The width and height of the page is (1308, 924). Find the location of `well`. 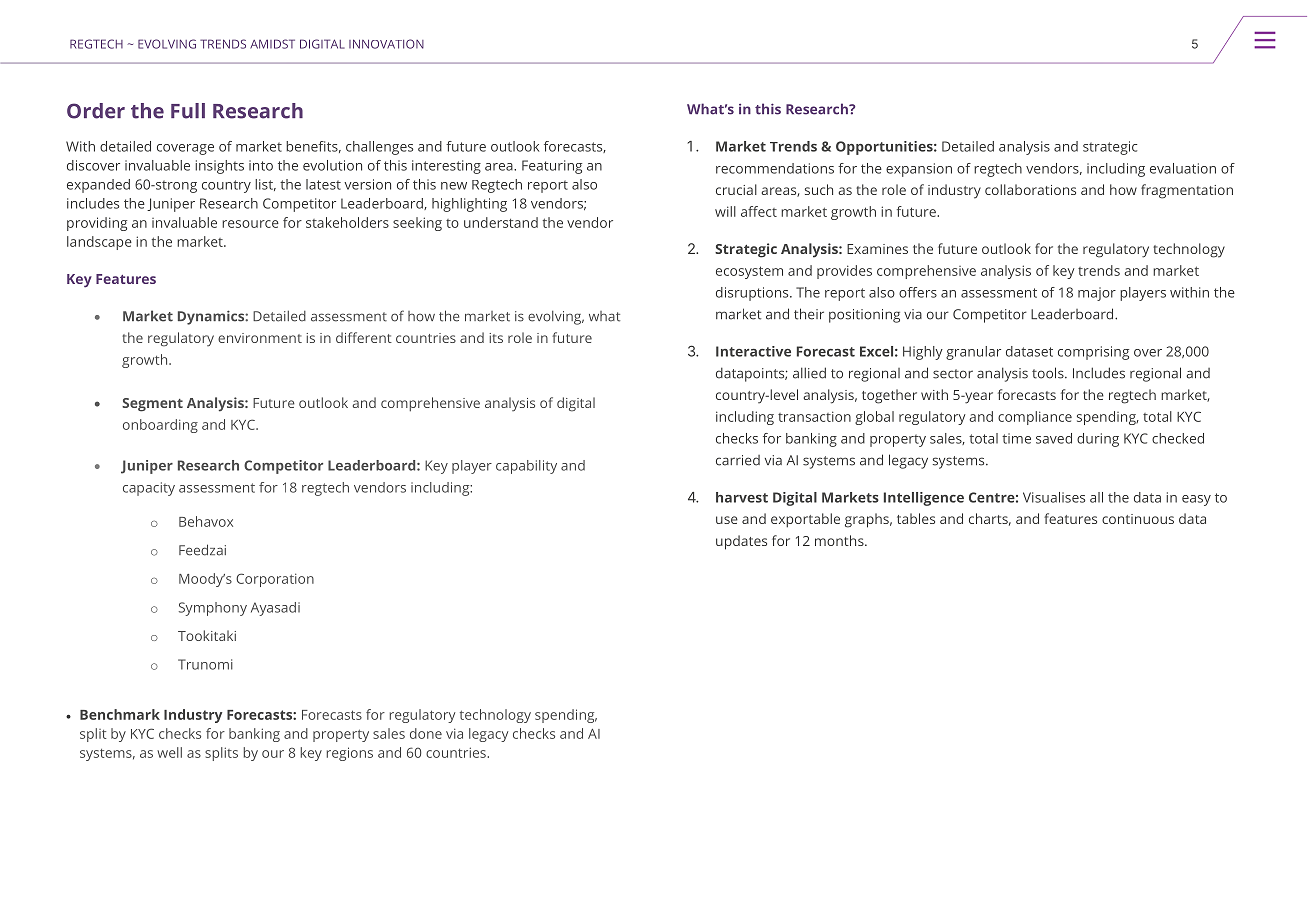

well is located at coordinates (169, 752).
